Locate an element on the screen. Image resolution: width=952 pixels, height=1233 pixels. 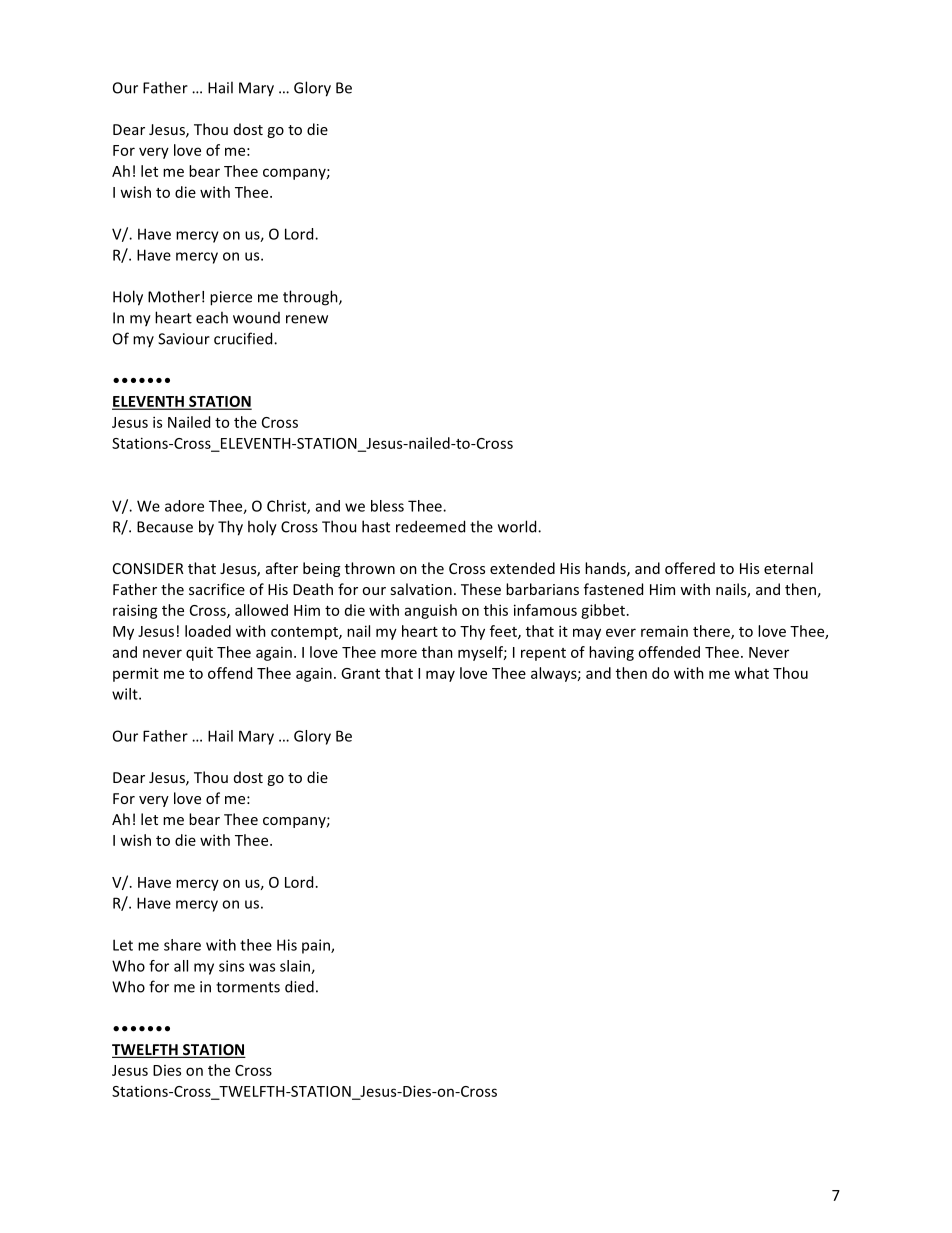
Because is located at coordinates (165, 527).
